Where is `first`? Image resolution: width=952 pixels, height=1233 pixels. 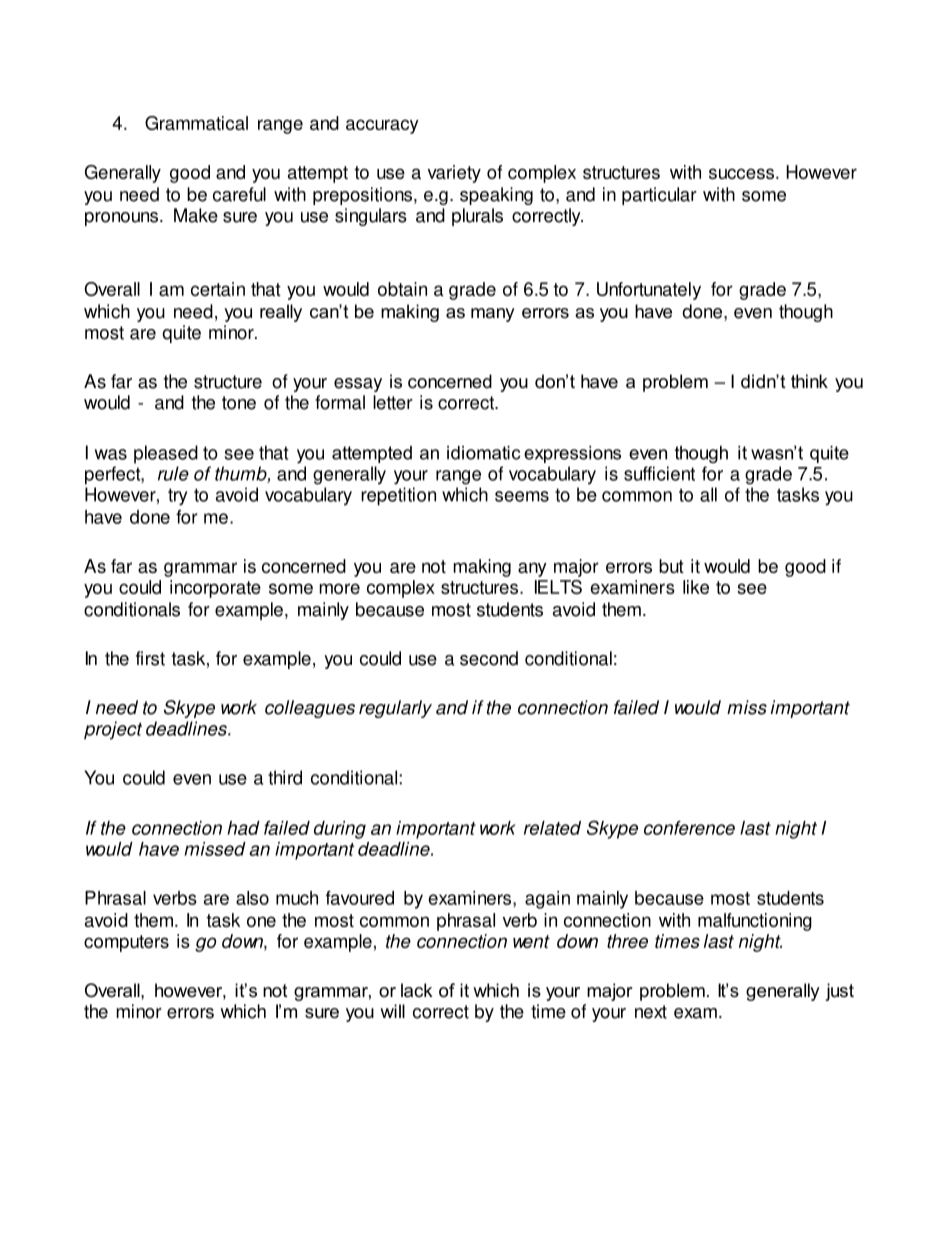
first is located at coordinates (150, 658).
